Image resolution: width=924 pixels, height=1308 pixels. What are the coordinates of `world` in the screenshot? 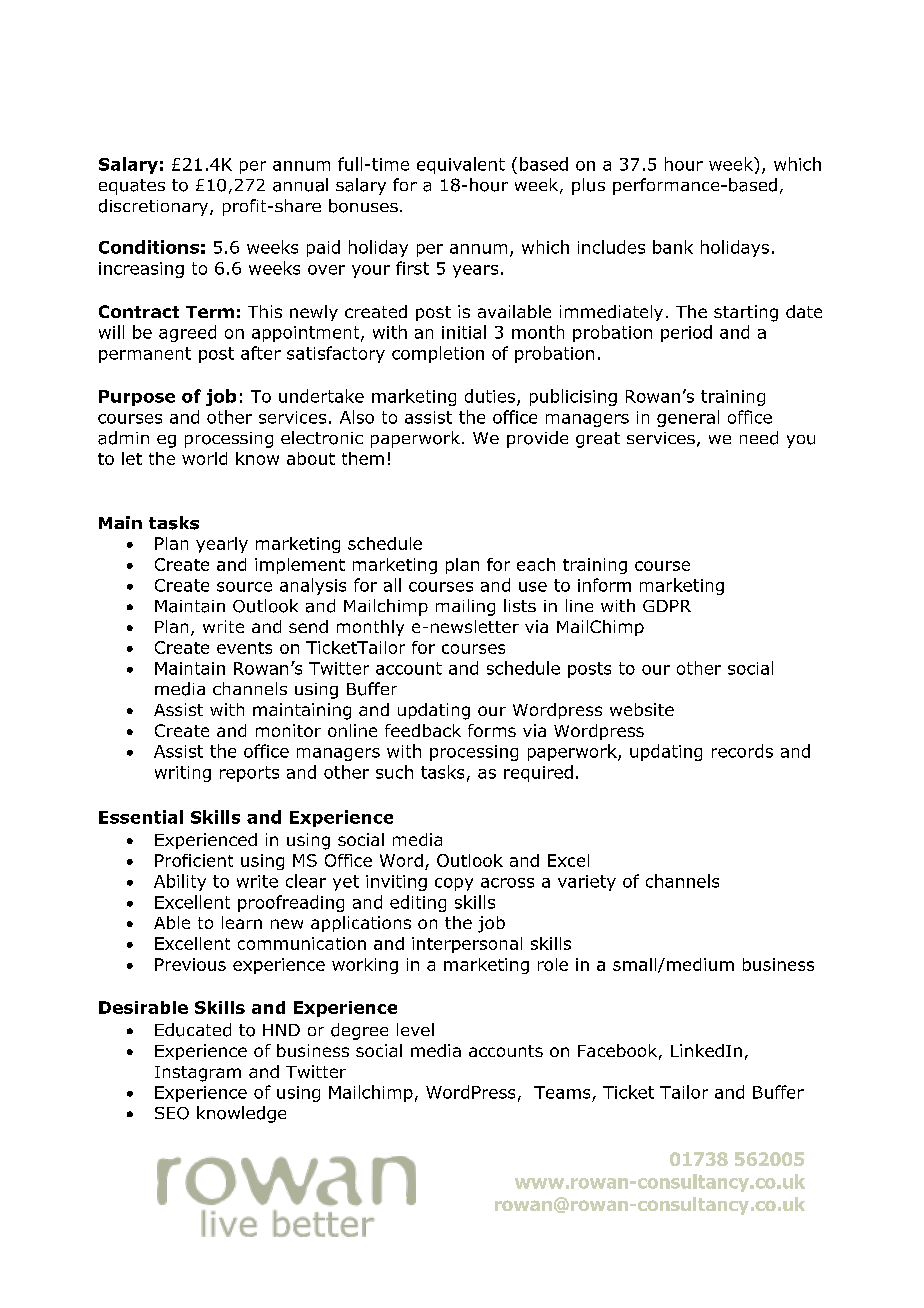 It's located at (204, 458).
